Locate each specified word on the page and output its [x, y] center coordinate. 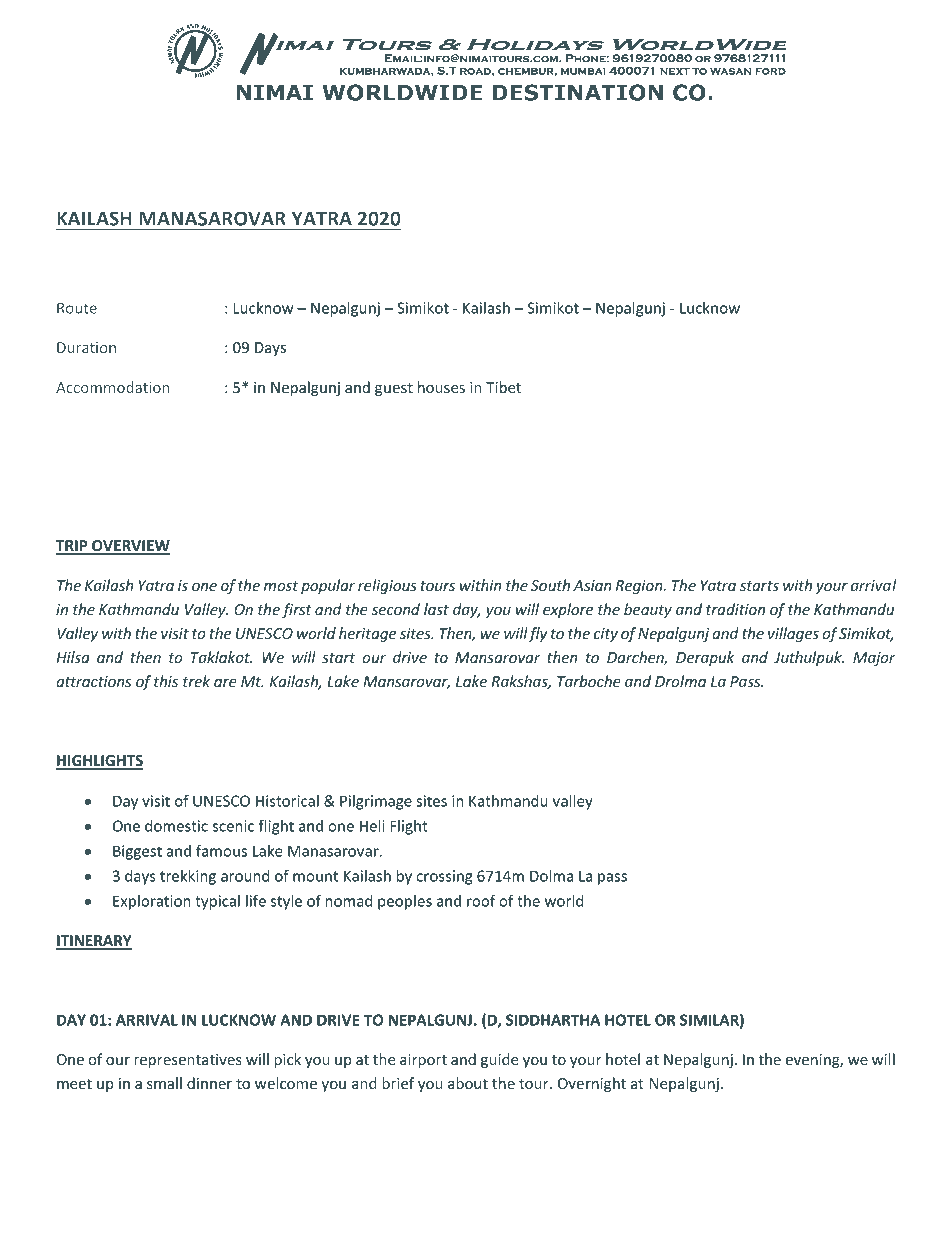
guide [500, 1060]
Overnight [592, 1084]
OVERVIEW [130, 547]
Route [77, 308]
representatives [188, 1061]
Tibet [503, 387]
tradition [735, 609]
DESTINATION [577, 92]
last [436, 609]
